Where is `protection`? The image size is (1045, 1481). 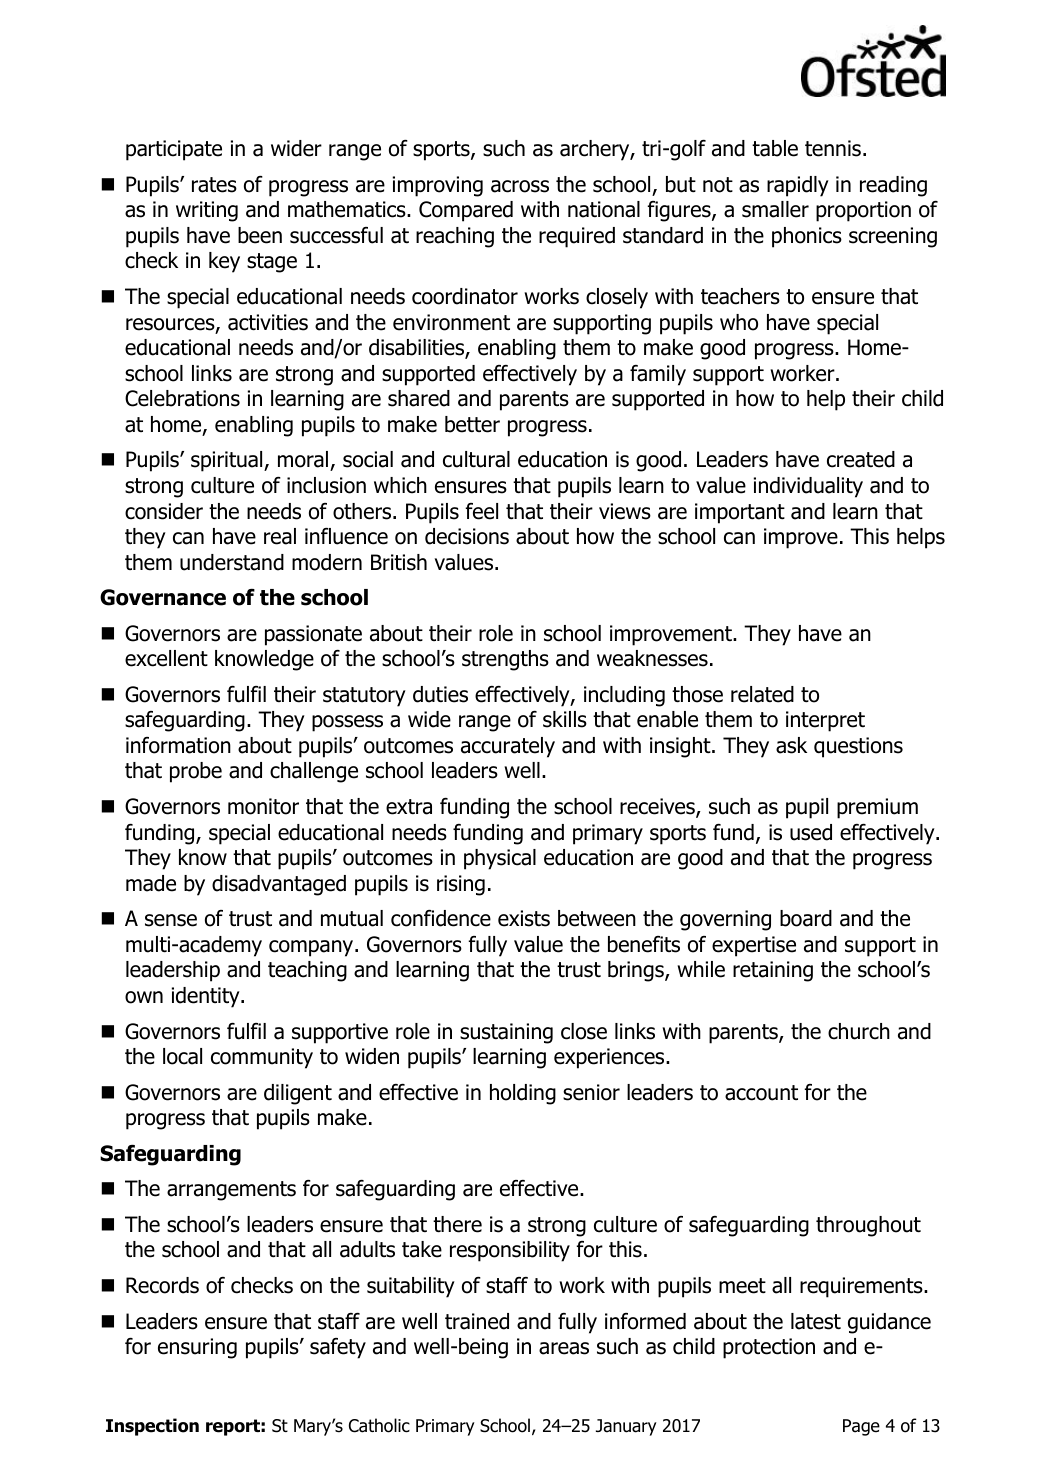
protection is located at coordinates (769, 1348).
